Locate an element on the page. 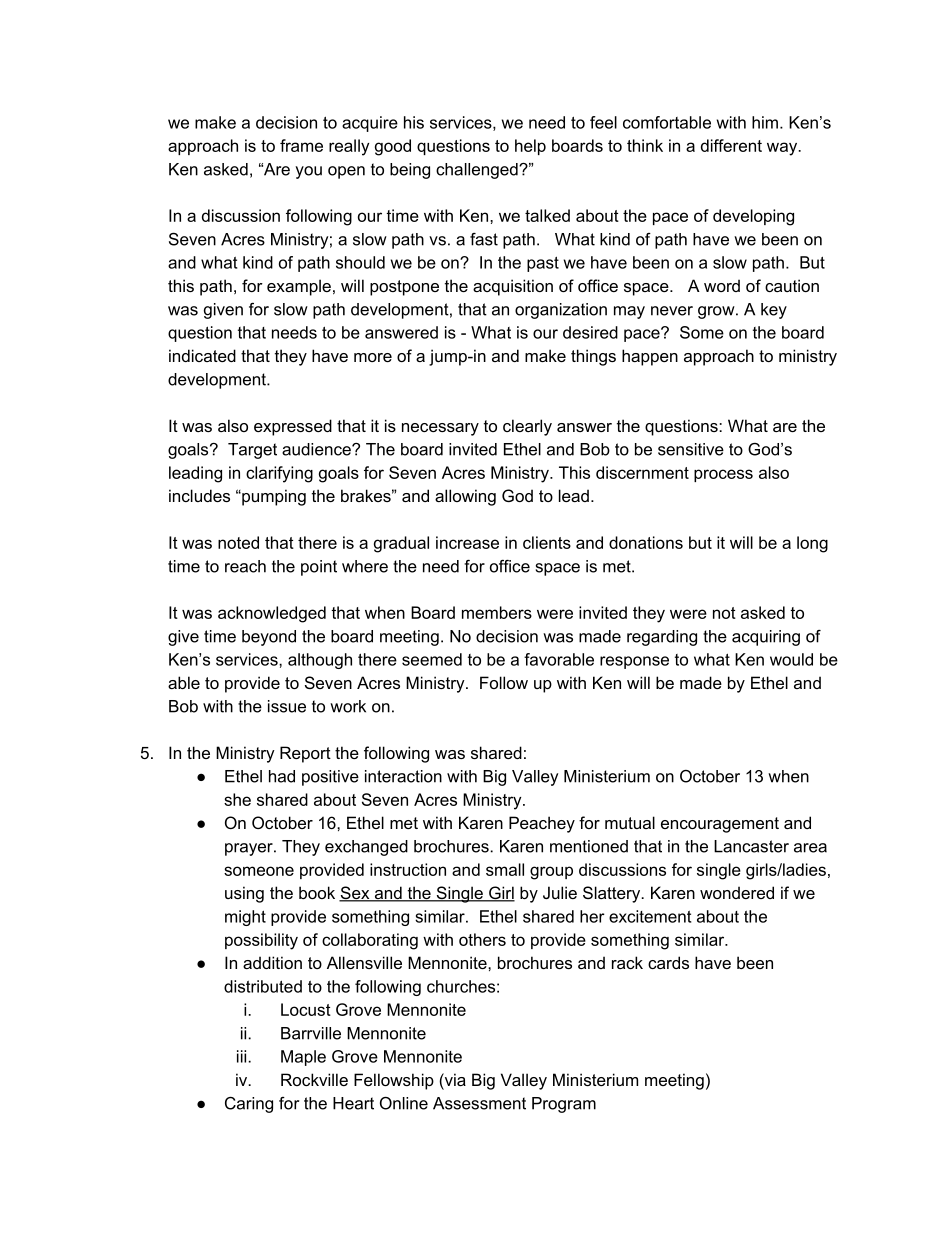 Image resolution: width=952 pixels, height=1233 pixels. frame is located at coordinates (301, 145).
